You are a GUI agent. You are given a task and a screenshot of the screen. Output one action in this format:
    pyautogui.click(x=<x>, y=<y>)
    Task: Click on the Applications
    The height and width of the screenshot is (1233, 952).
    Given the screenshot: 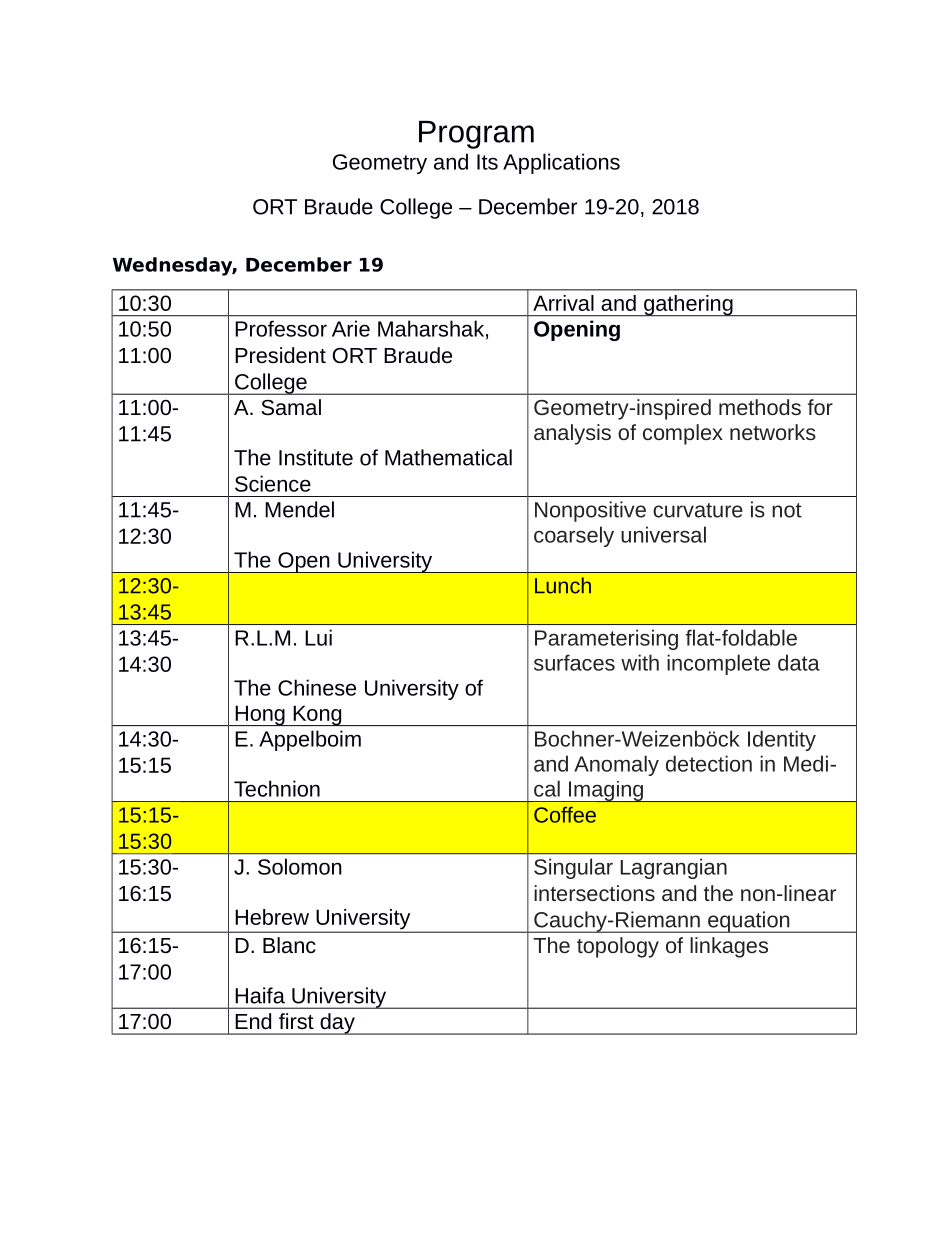 What is the action you would take?
    pyautogui.click(x=561, y=163)
